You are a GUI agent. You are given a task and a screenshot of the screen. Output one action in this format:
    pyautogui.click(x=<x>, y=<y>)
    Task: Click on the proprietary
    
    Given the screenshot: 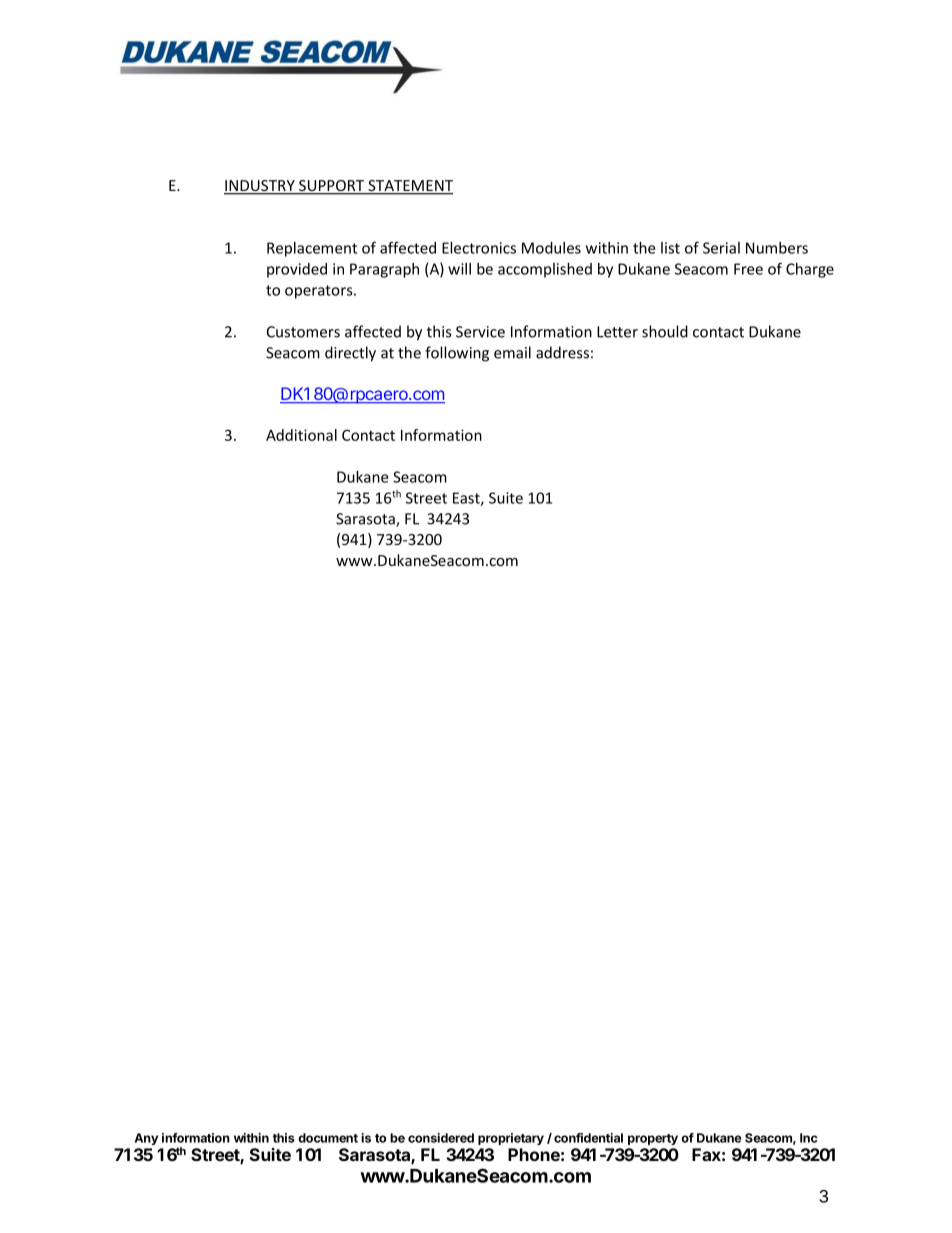 What is the action you would take?
    pyautogui.click(x=511, y=1139)
